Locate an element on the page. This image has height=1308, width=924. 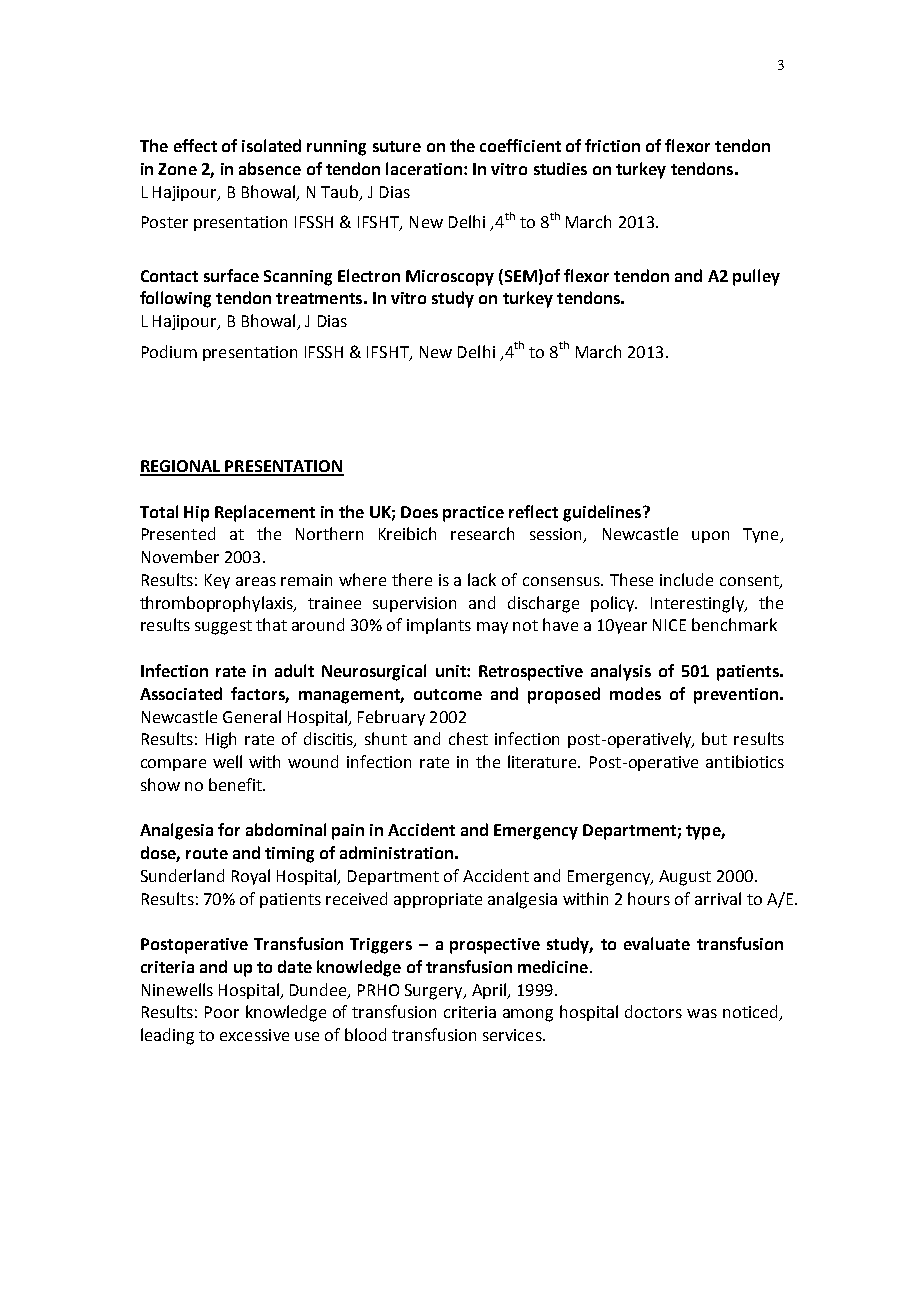
absence is located at coordinates (270, 168).
